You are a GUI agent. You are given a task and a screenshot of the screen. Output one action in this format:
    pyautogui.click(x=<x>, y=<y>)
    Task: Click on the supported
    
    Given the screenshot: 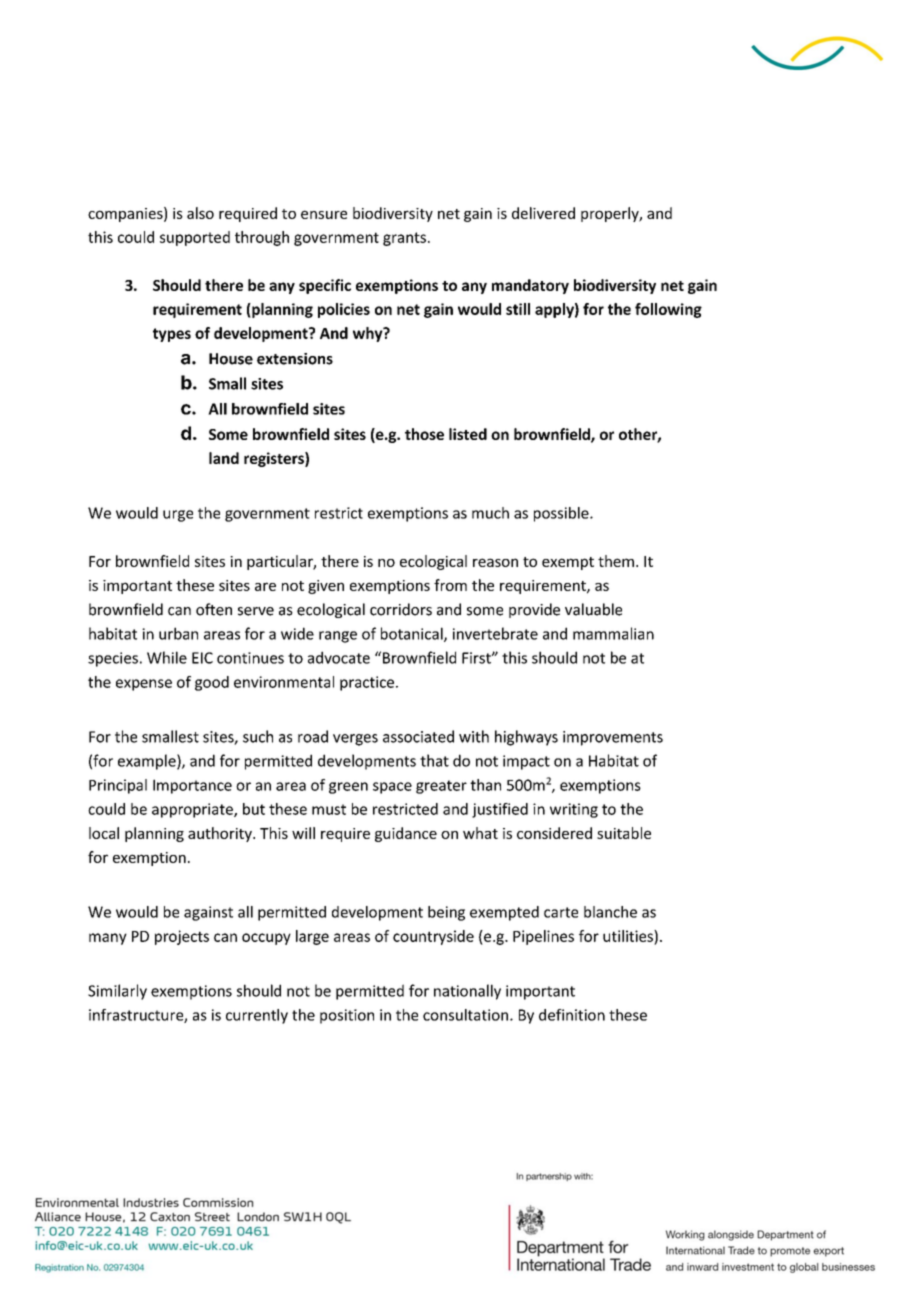 What is the action you would take?
    pyautogui.click(x=195, y=238)
